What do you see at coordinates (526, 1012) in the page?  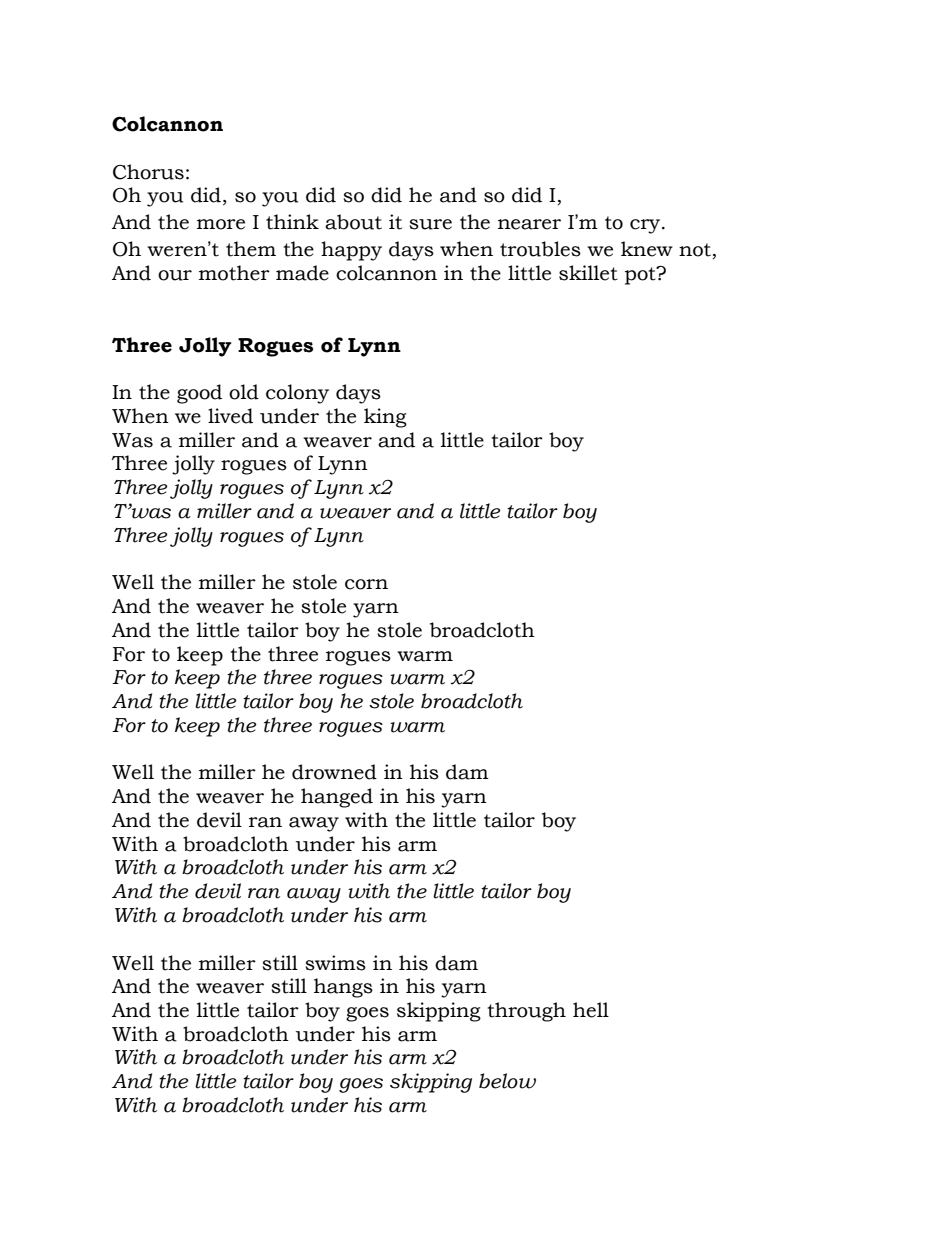 I see `through` at bounding box center [526, 1012].
